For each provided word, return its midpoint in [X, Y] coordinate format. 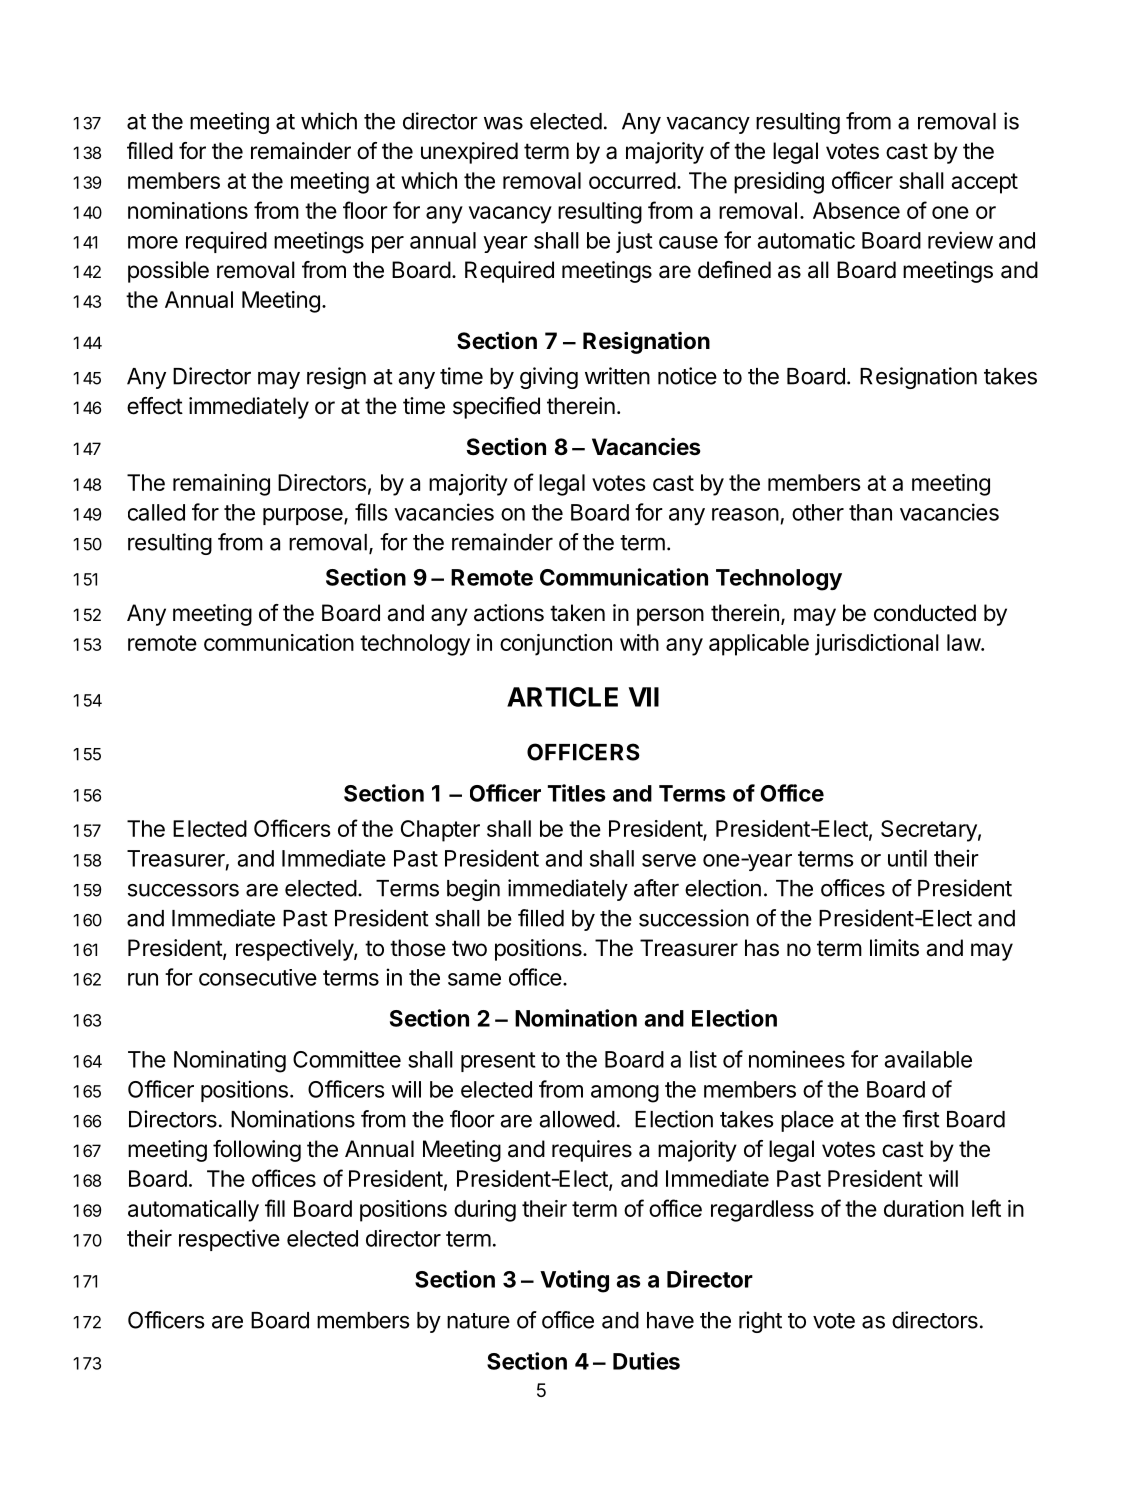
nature [478, 1321]
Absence [856, 210]
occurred [632, 180]
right [760, 1322]
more [153, 242]
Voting [574, 1281]
